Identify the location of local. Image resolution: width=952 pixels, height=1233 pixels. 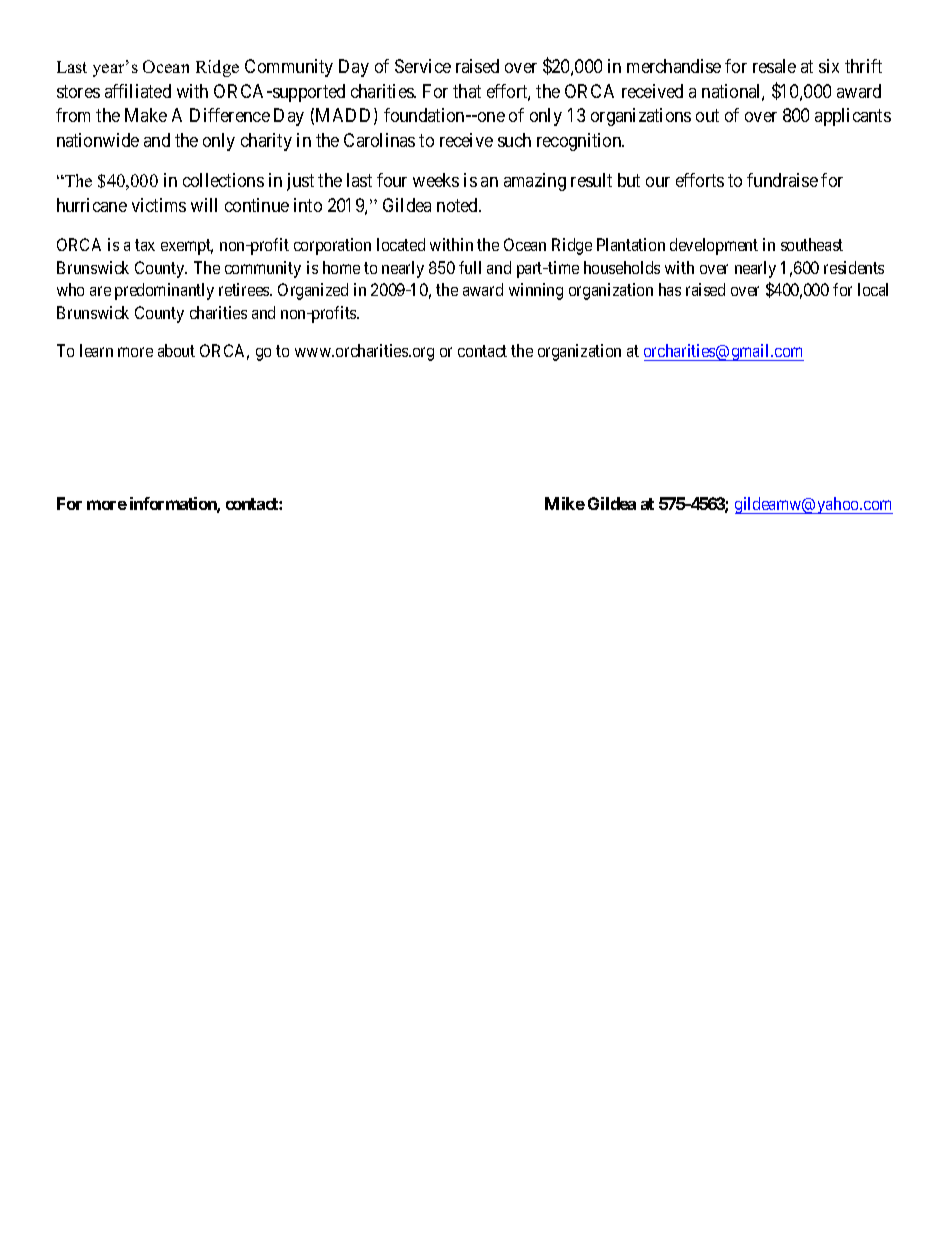
(873, 289).
